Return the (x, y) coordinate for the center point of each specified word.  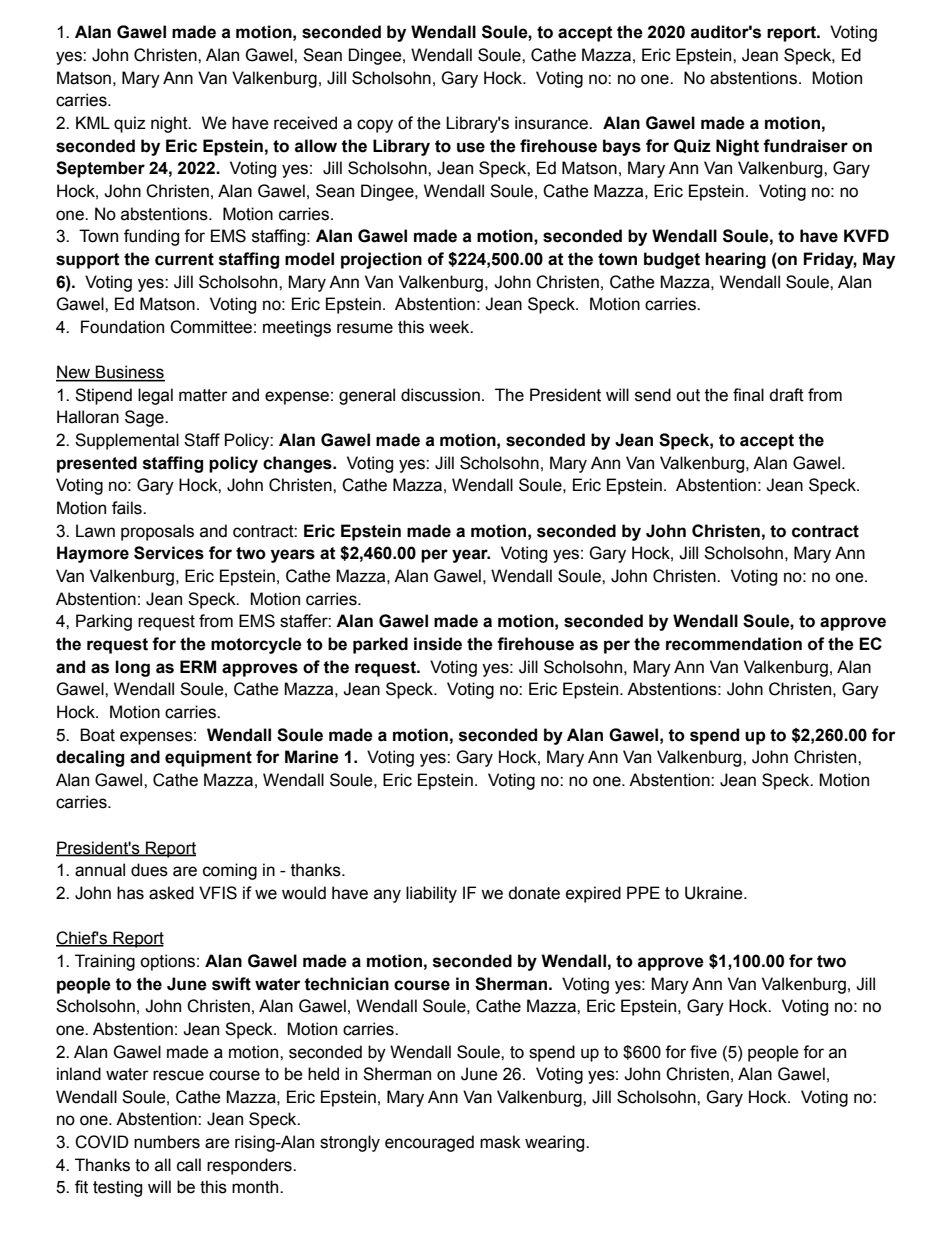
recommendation (734, 644)
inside (438, 644)
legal (155, 396)
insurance (552, 123)
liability (431, 894)
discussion (440, 395)
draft (786, 395)
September (100, 169)
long (132, 668)
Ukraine (715, 893)
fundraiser (805, 146)
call (189, 1165)
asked (171, 893)
